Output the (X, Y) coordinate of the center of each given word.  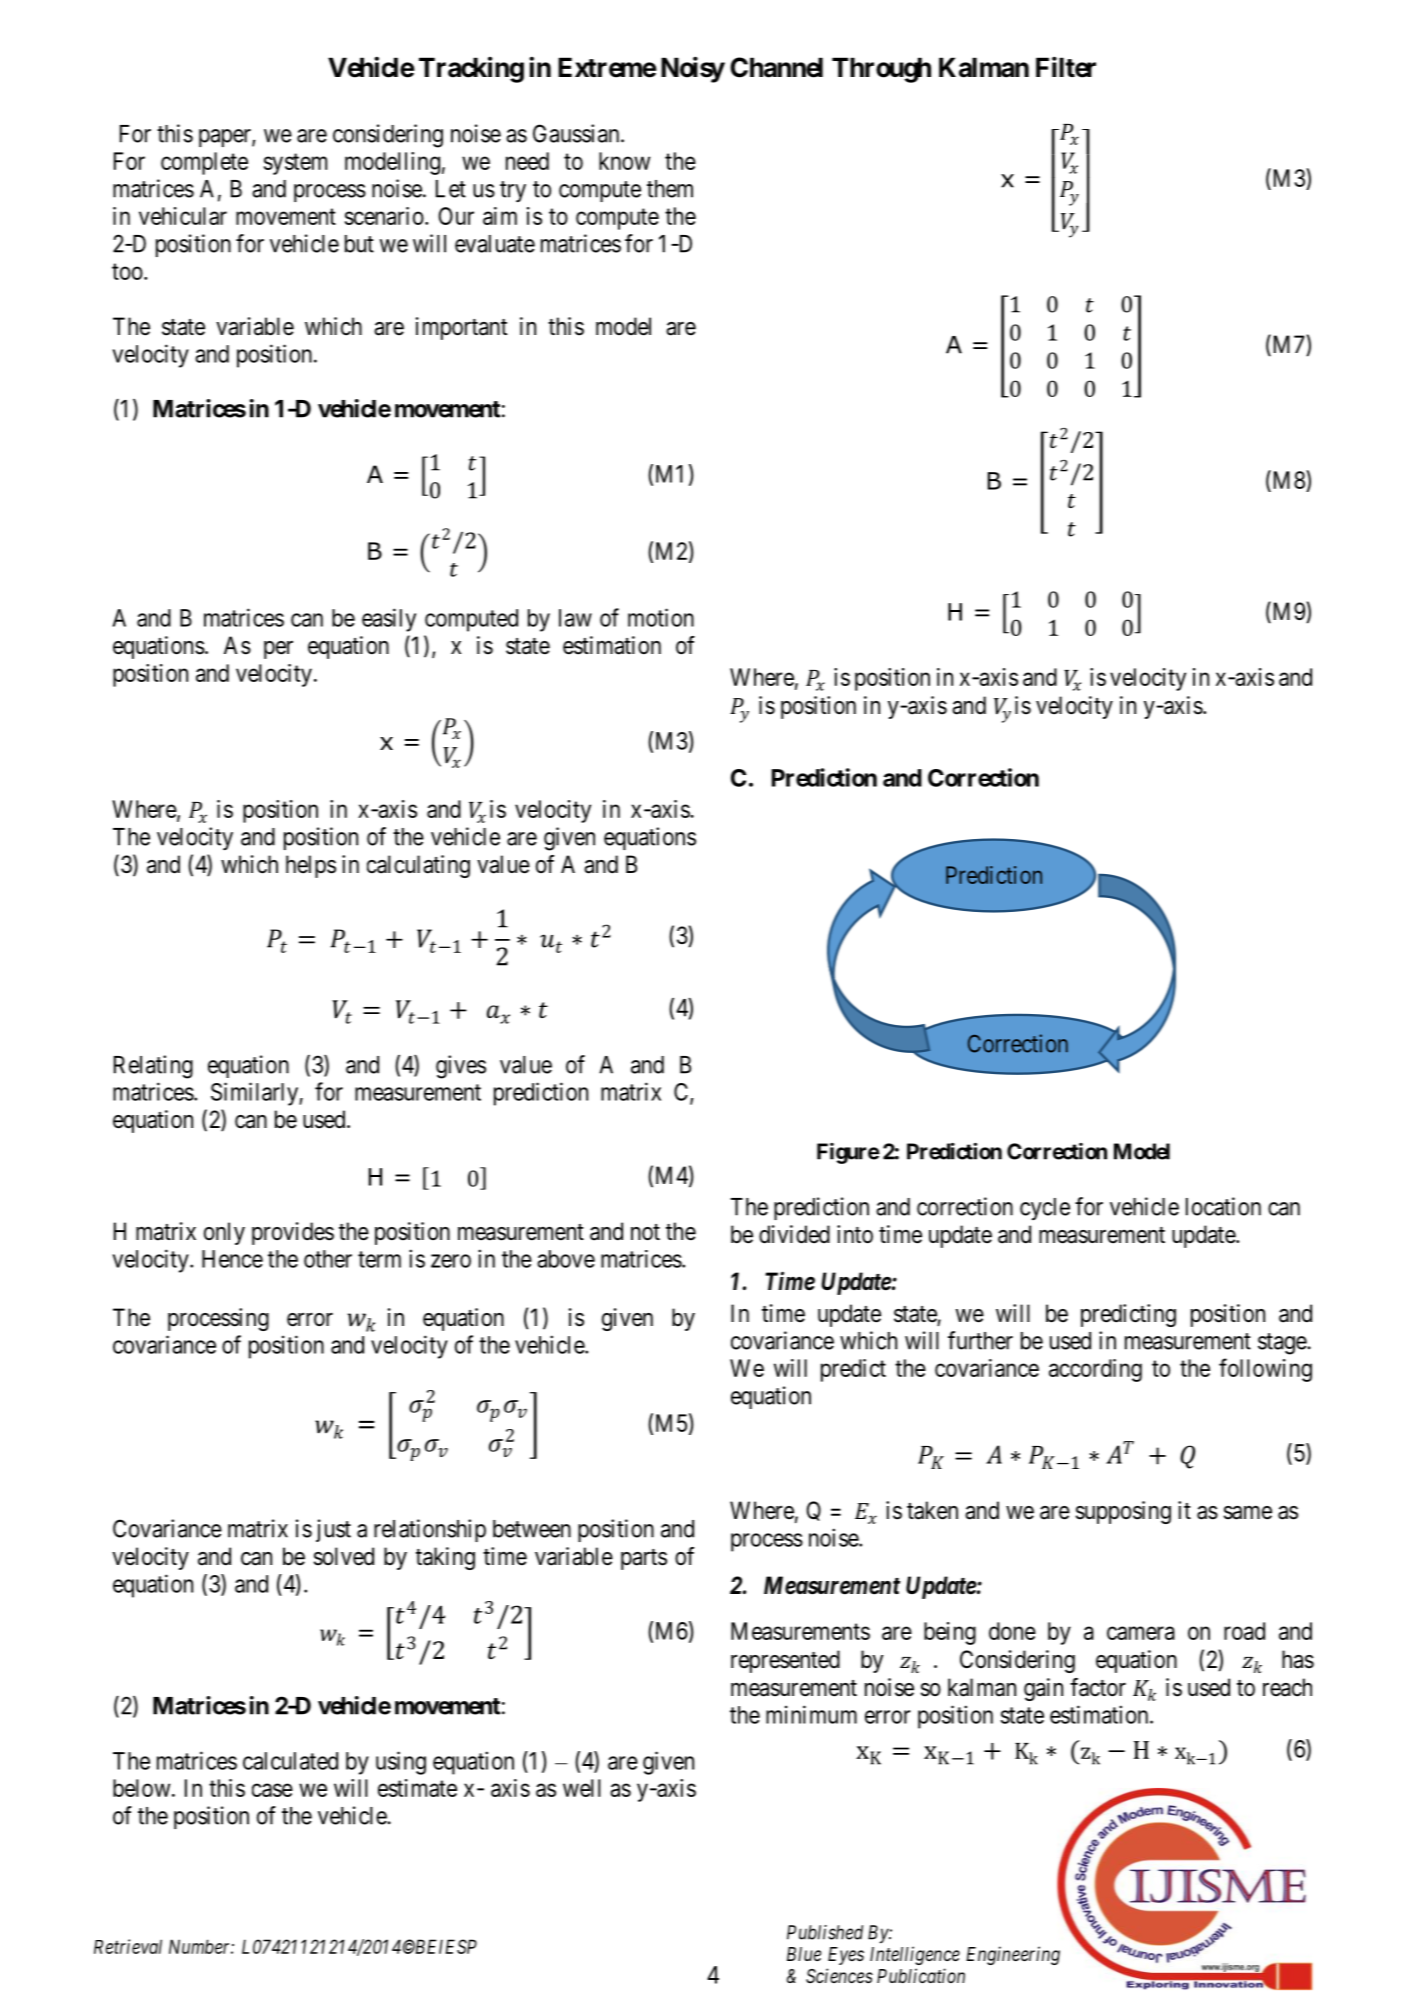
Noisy (693, 69)
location (1223, 1206)
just (333, 1530)
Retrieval (128, 1946)
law (575, 618)
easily (389, 620)
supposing (1123, 1512)
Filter (1066, 67)
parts (644, 1559)
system (295, 164)
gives (461, 1067)
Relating (153, 1067)
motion (661, 617)
